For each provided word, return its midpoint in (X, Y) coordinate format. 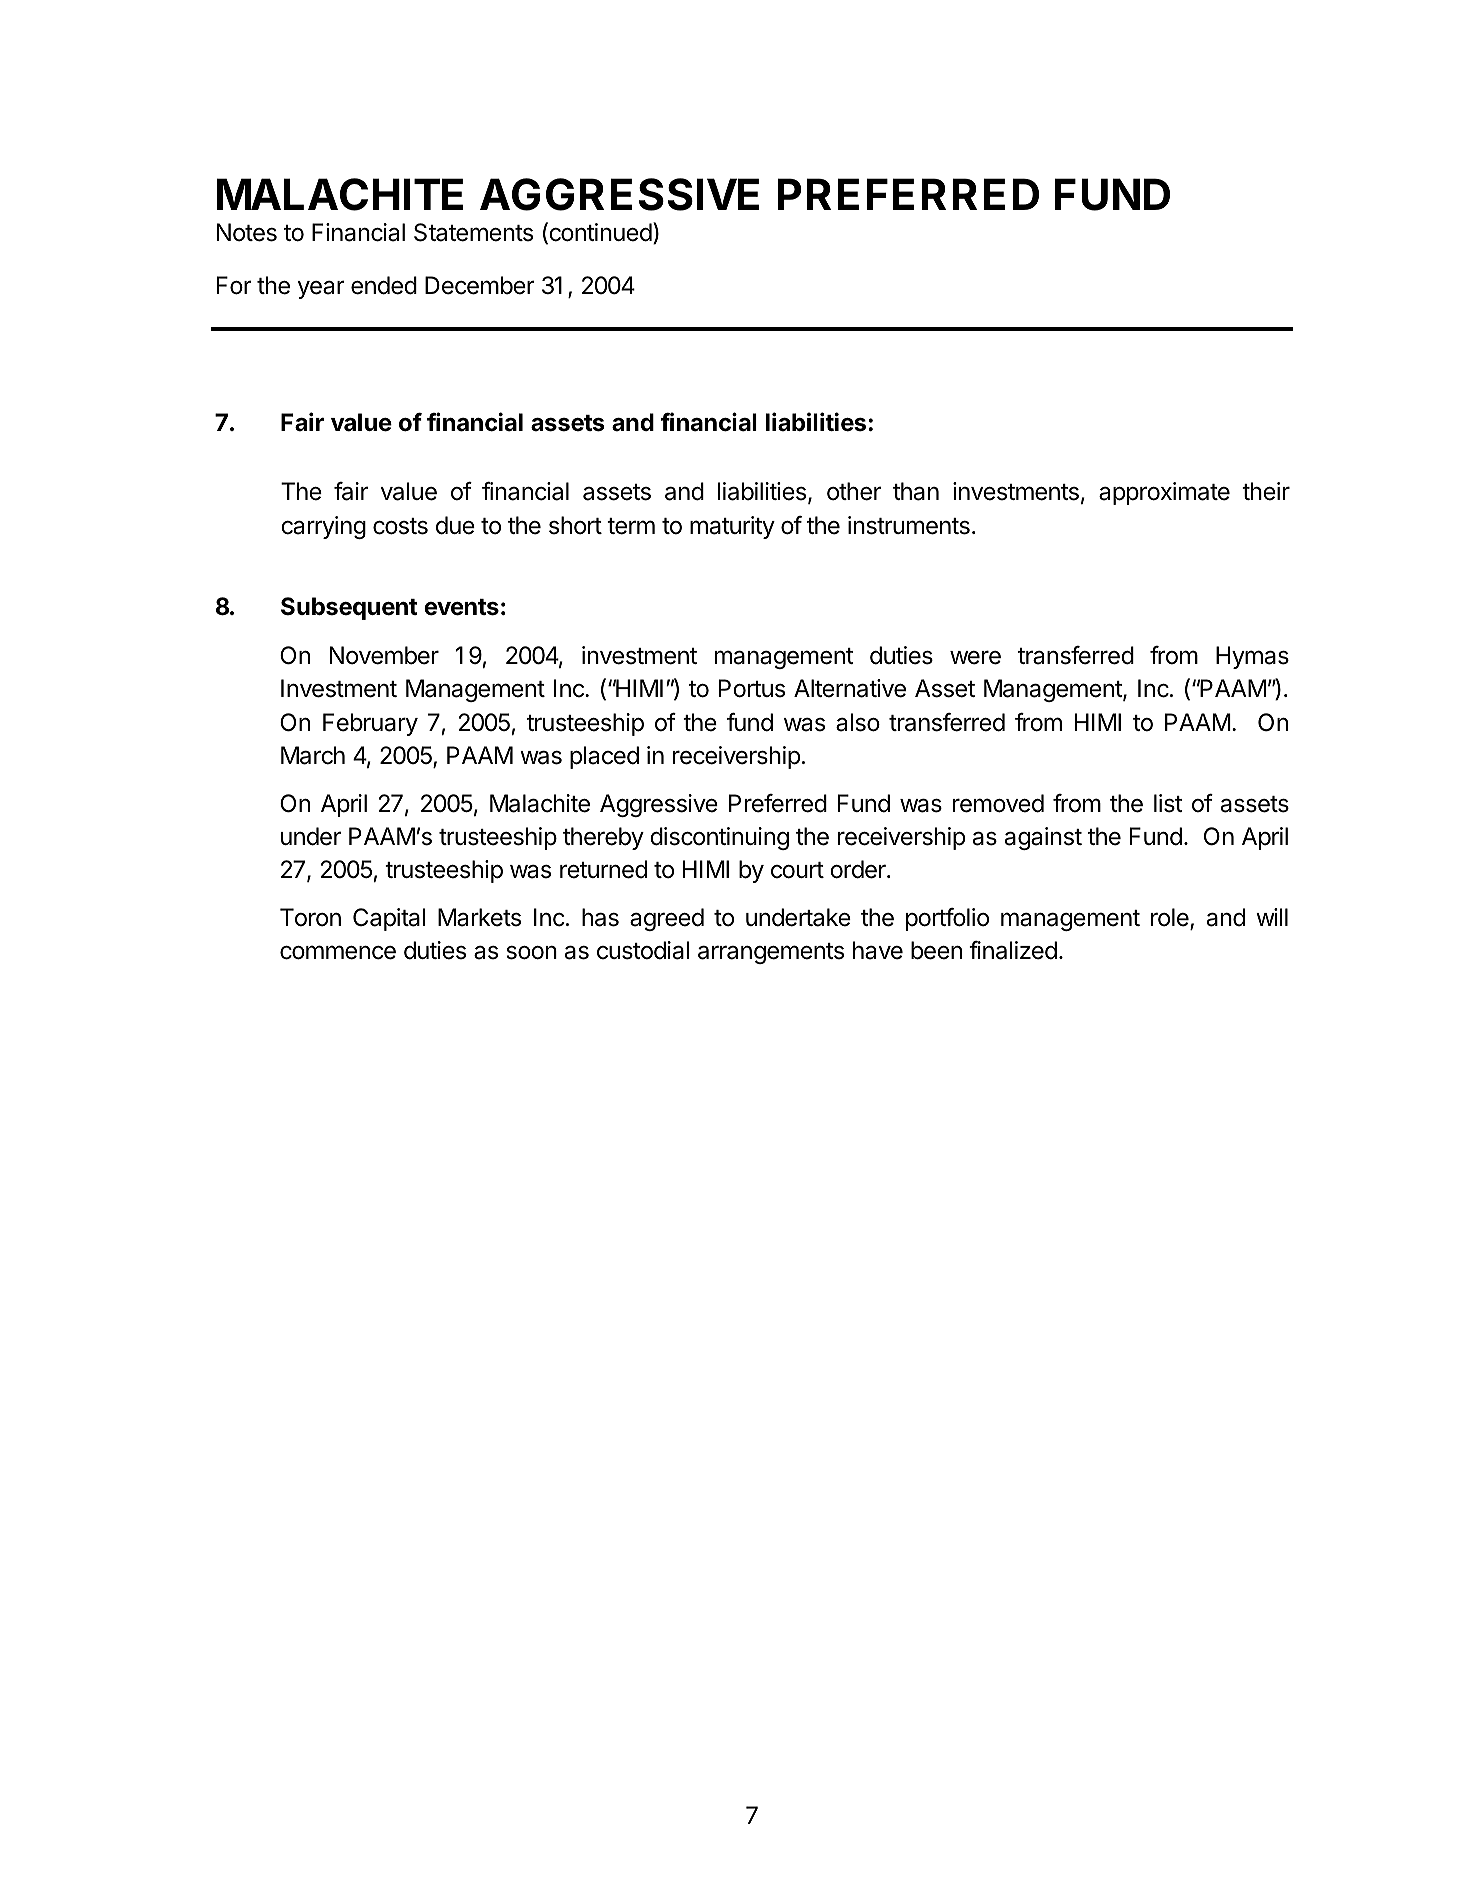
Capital (389, 919)
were (975, 657)
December (480, 285)
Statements (473, 232)
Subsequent (349, 608)
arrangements (771, 953)
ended (384, 285)
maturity (732, 527)
